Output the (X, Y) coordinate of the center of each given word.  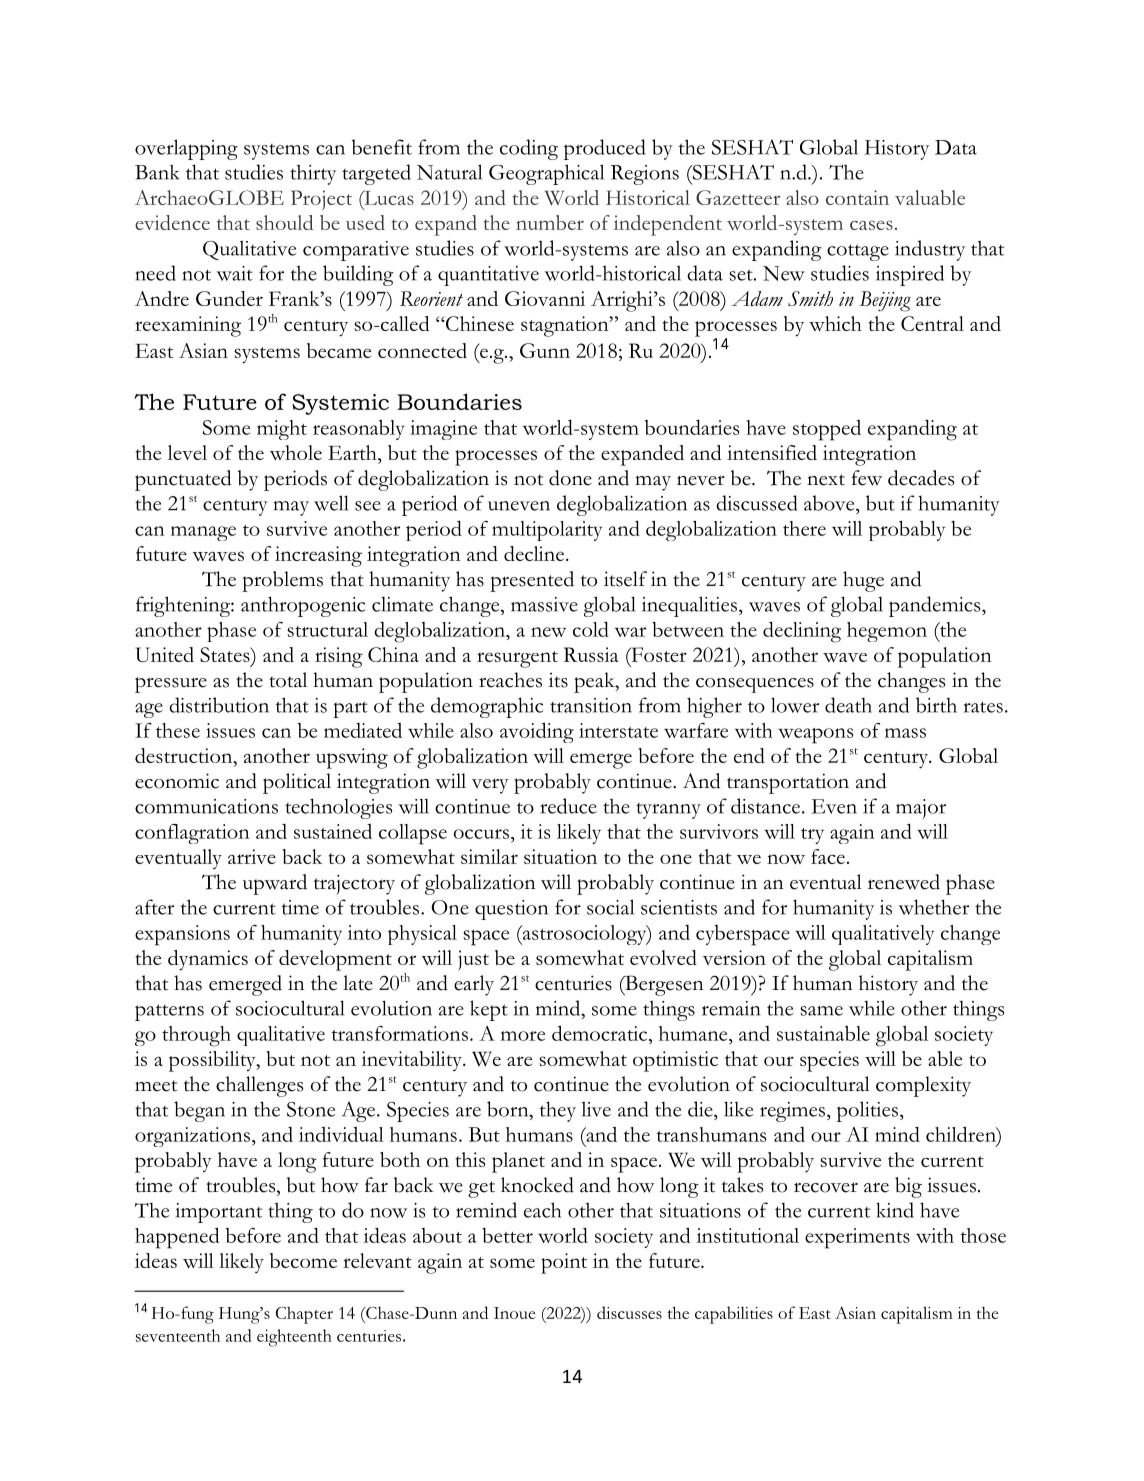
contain (857, 197)
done (570, 478)
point (564, 1263)
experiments (857, 1238)
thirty (313, 174)
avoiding (537, 732)
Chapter (304, 1315)
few (867, 478)
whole (296, 452)
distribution (219, 705)
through (196, 1036)
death (848, 705)
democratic (601, 1033)
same (821, 1011)
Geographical (546, 174)
